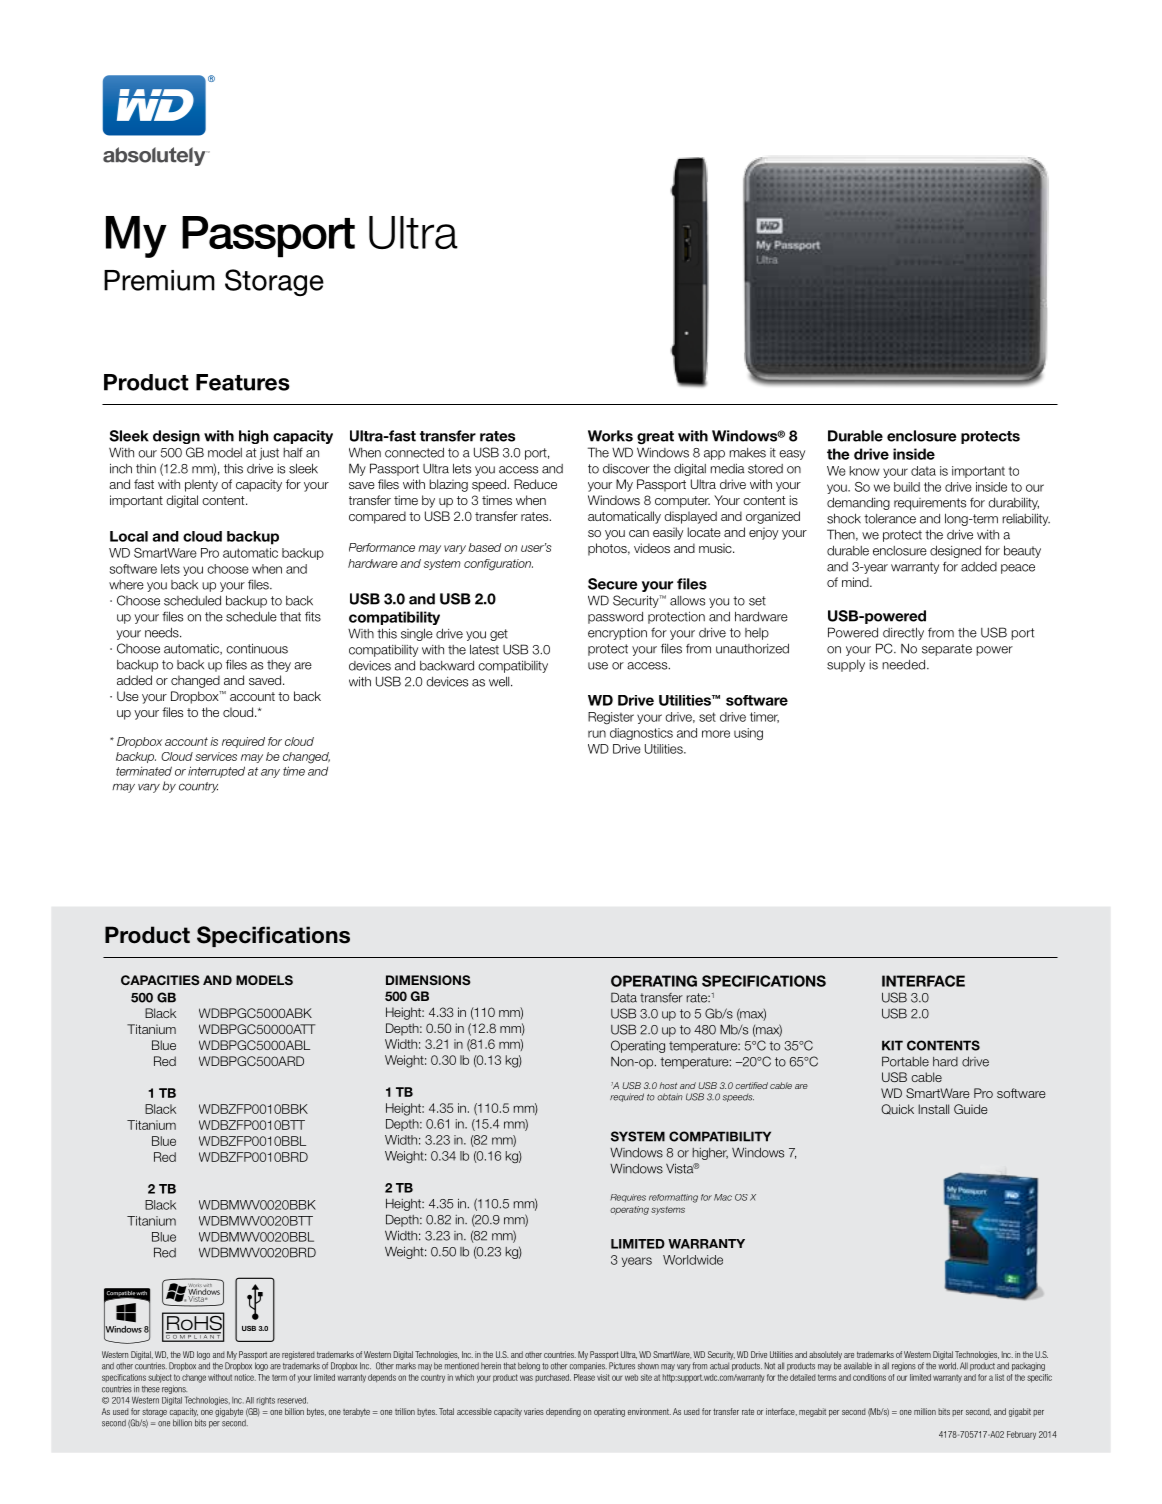  I want to click on depending, so click(563, 1412).
